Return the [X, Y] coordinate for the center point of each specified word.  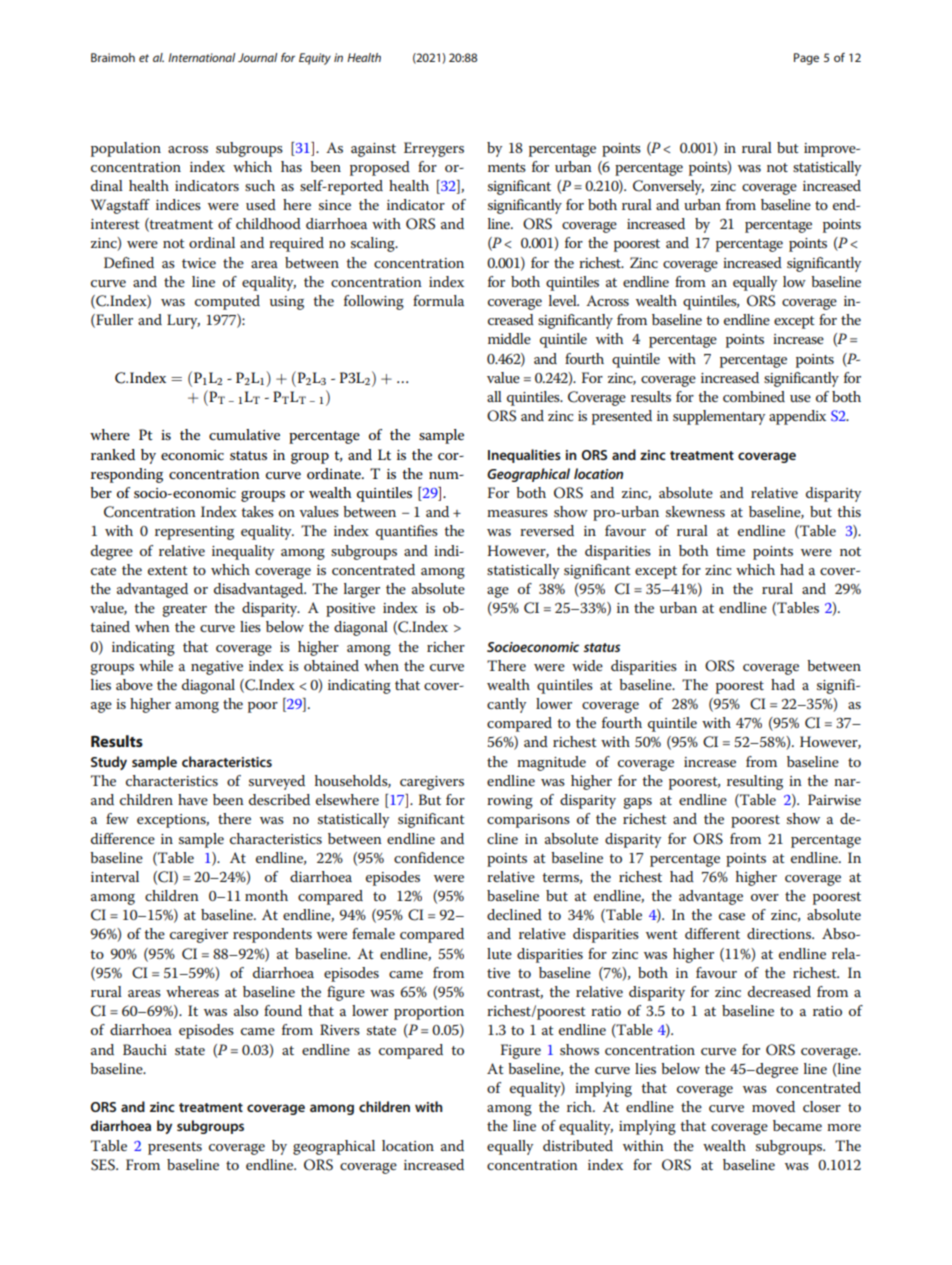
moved [773, 1106]
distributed [578, 1145]
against [373, 150]
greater [184, 610]
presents [175, 1148]
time [730, 551]
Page [806, 59]
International [201, 57]
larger [362, 590]
